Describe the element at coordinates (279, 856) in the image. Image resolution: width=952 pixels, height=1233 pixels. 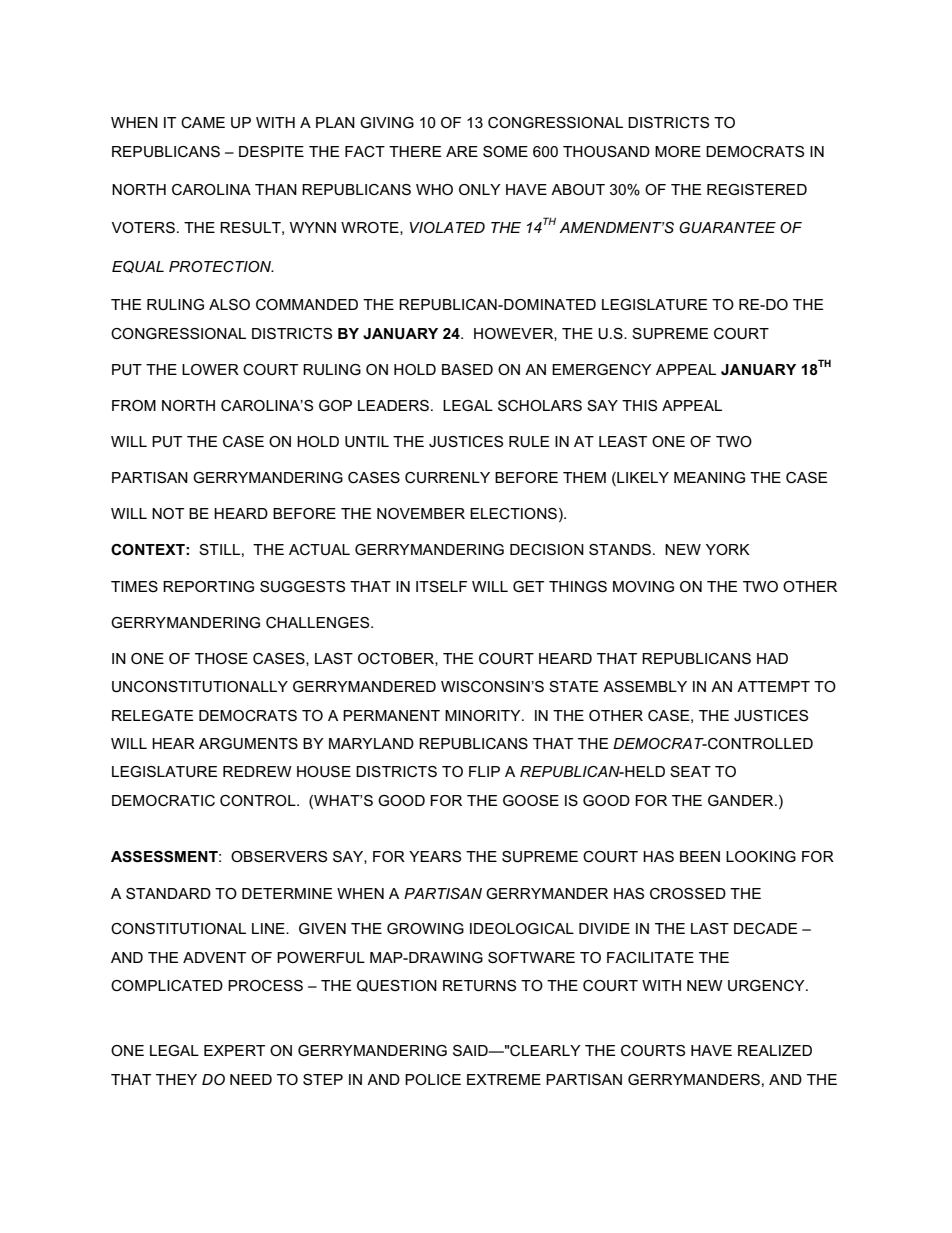
I see `OBSERVERS` at that location.
